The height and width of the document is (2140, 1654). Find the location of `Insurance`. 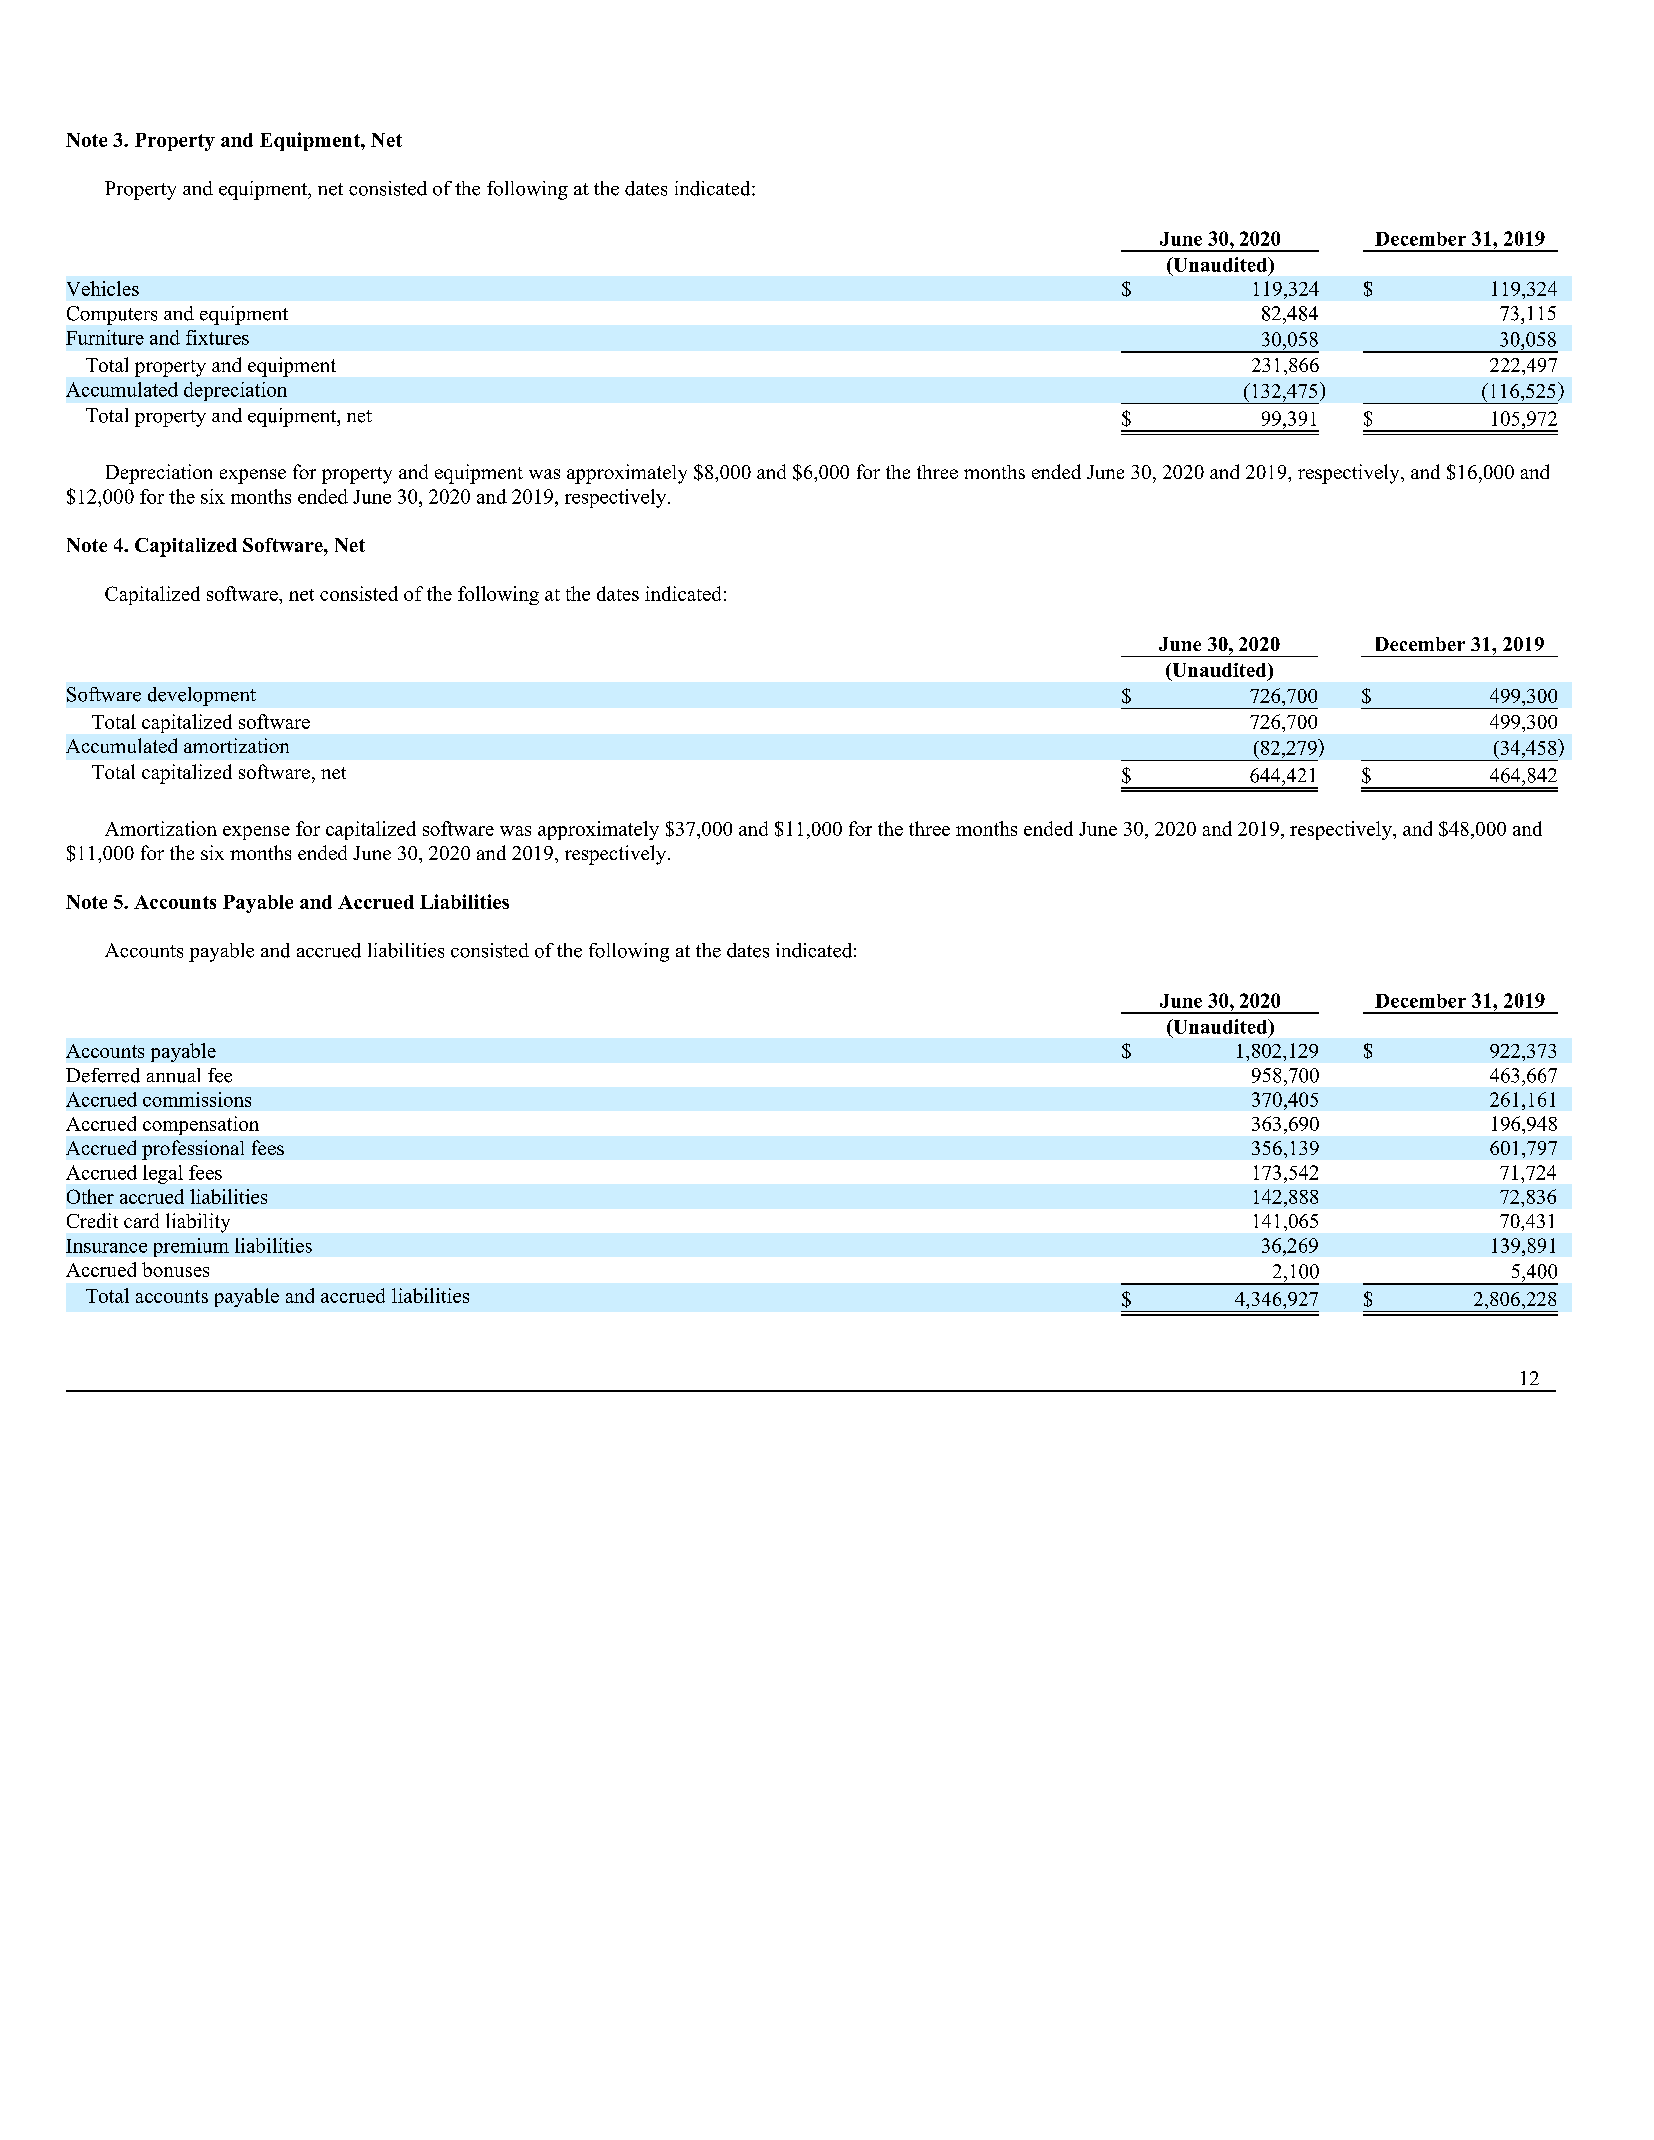

Insurance is located at coordinates (106, 1246).
